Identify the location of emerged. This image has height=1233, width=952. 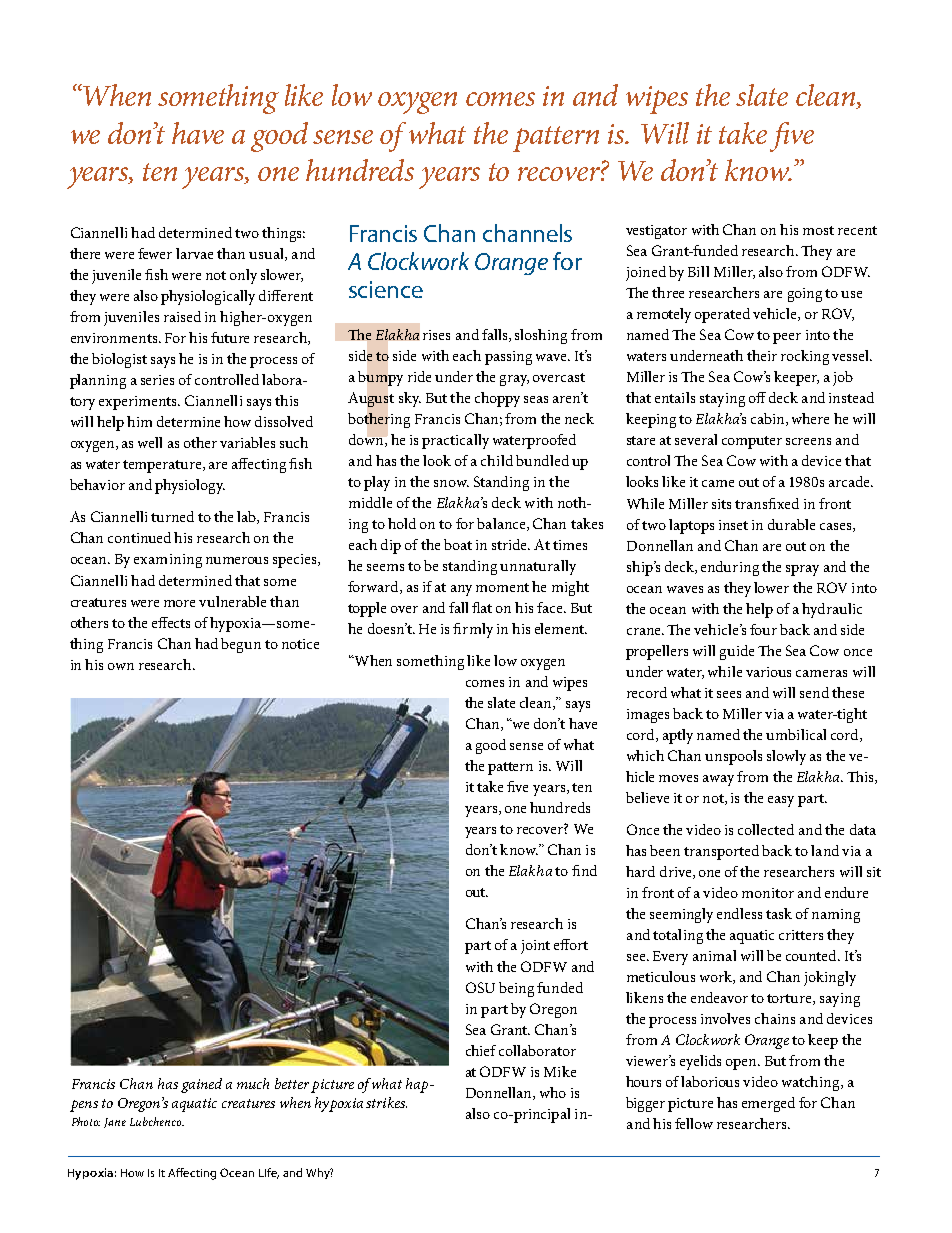
(768, 1104).
